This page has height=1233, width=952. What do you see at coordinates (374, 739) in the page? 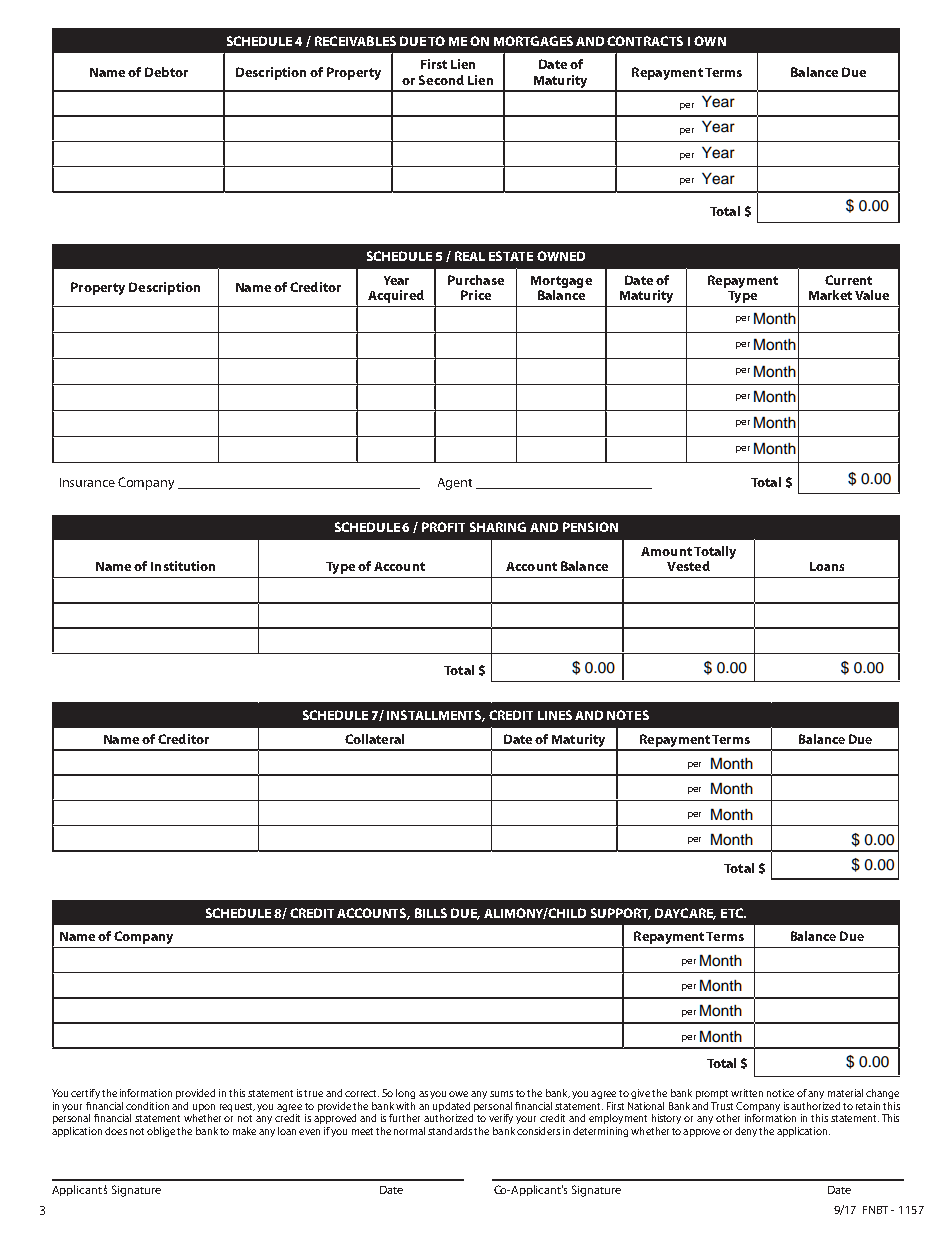
I see `Collateral` at bounding box center [374, 739].
